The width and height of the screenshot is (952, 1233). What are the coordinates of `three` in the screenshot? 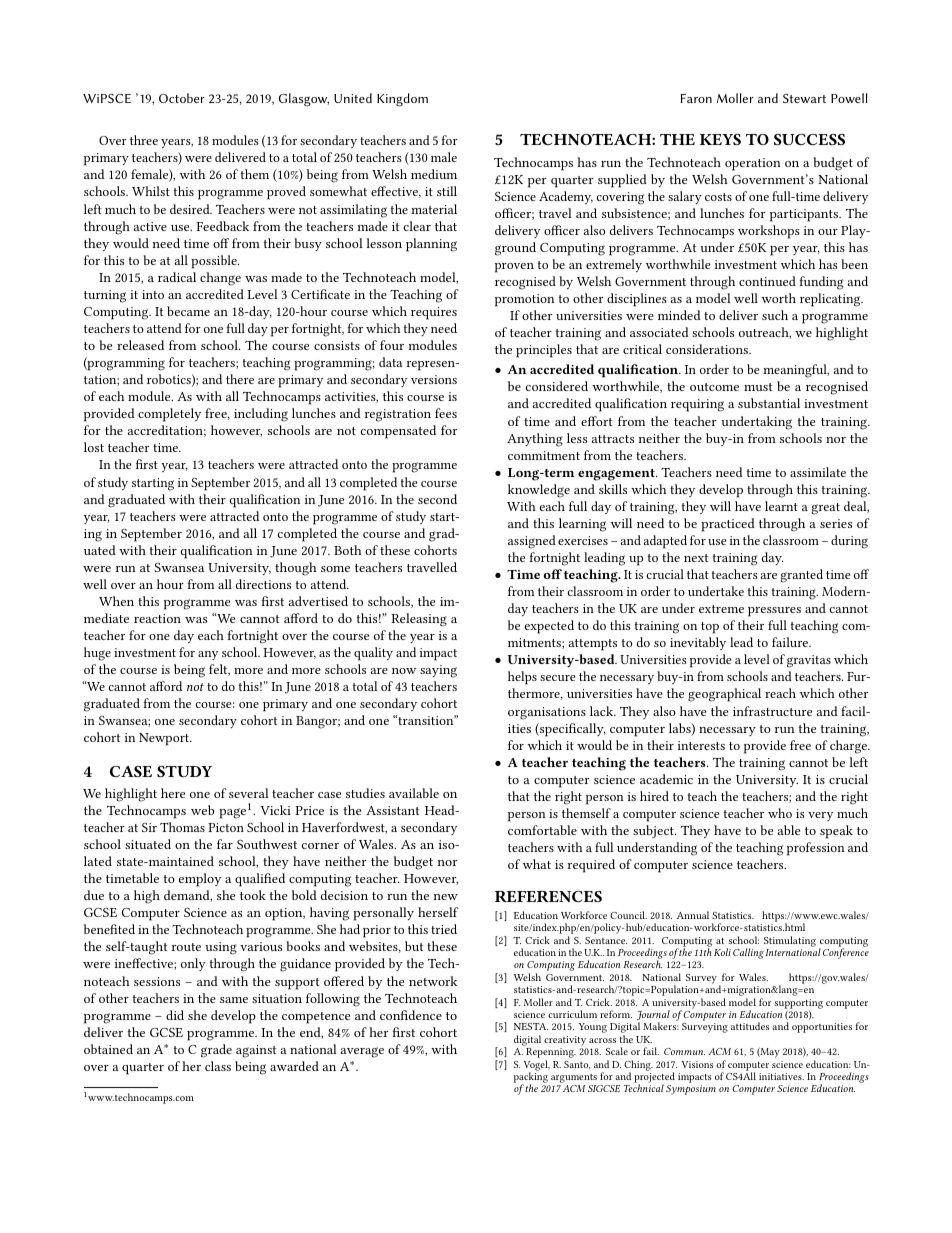 It's located at (144, 140).
